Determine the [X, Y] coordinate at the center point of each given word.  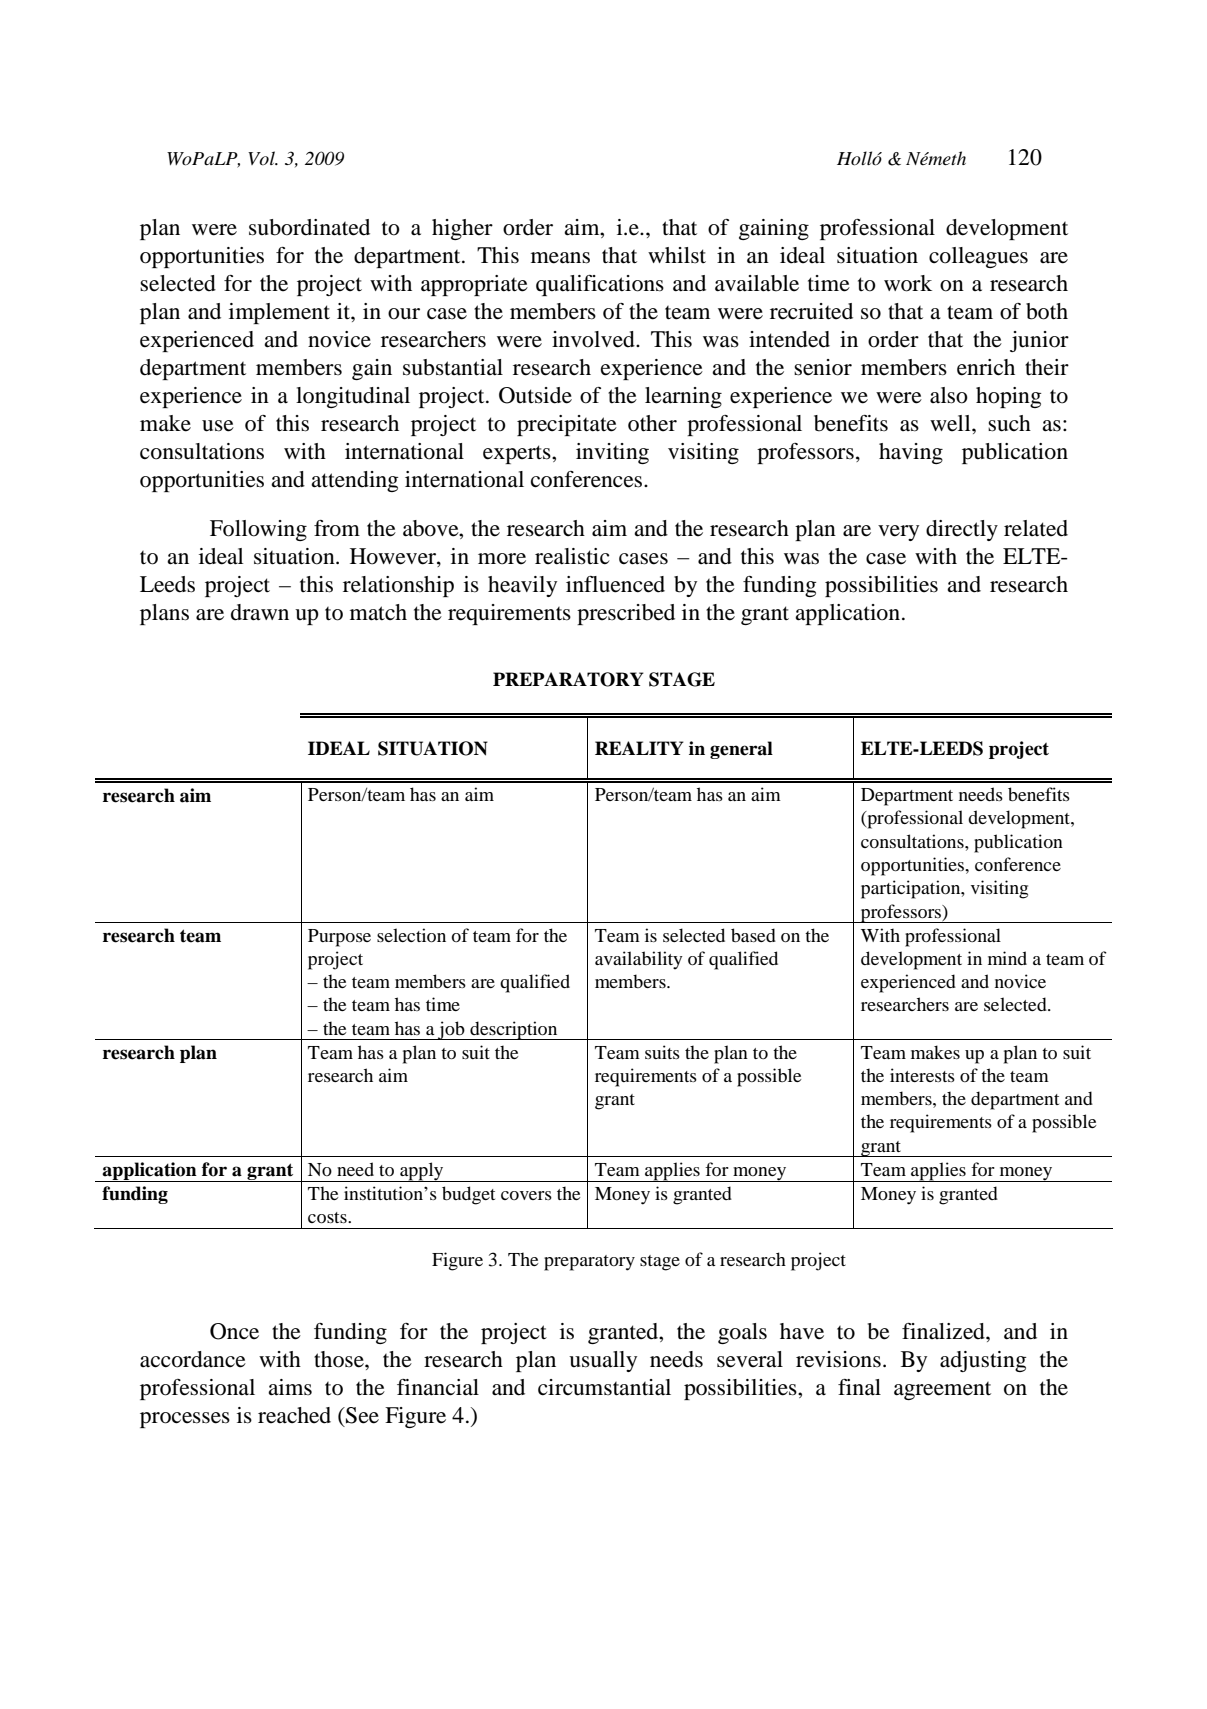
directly [962, 530]
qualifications [600, 285]
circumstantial [604, 1387]
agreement [942, 1391]
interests [922, 1075]
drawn [260, 612]
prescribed [626, 614]
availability [639, 960]
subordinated [309, 227]
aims [290, 1387]
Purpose [339, 938]
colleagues [978, 257]
